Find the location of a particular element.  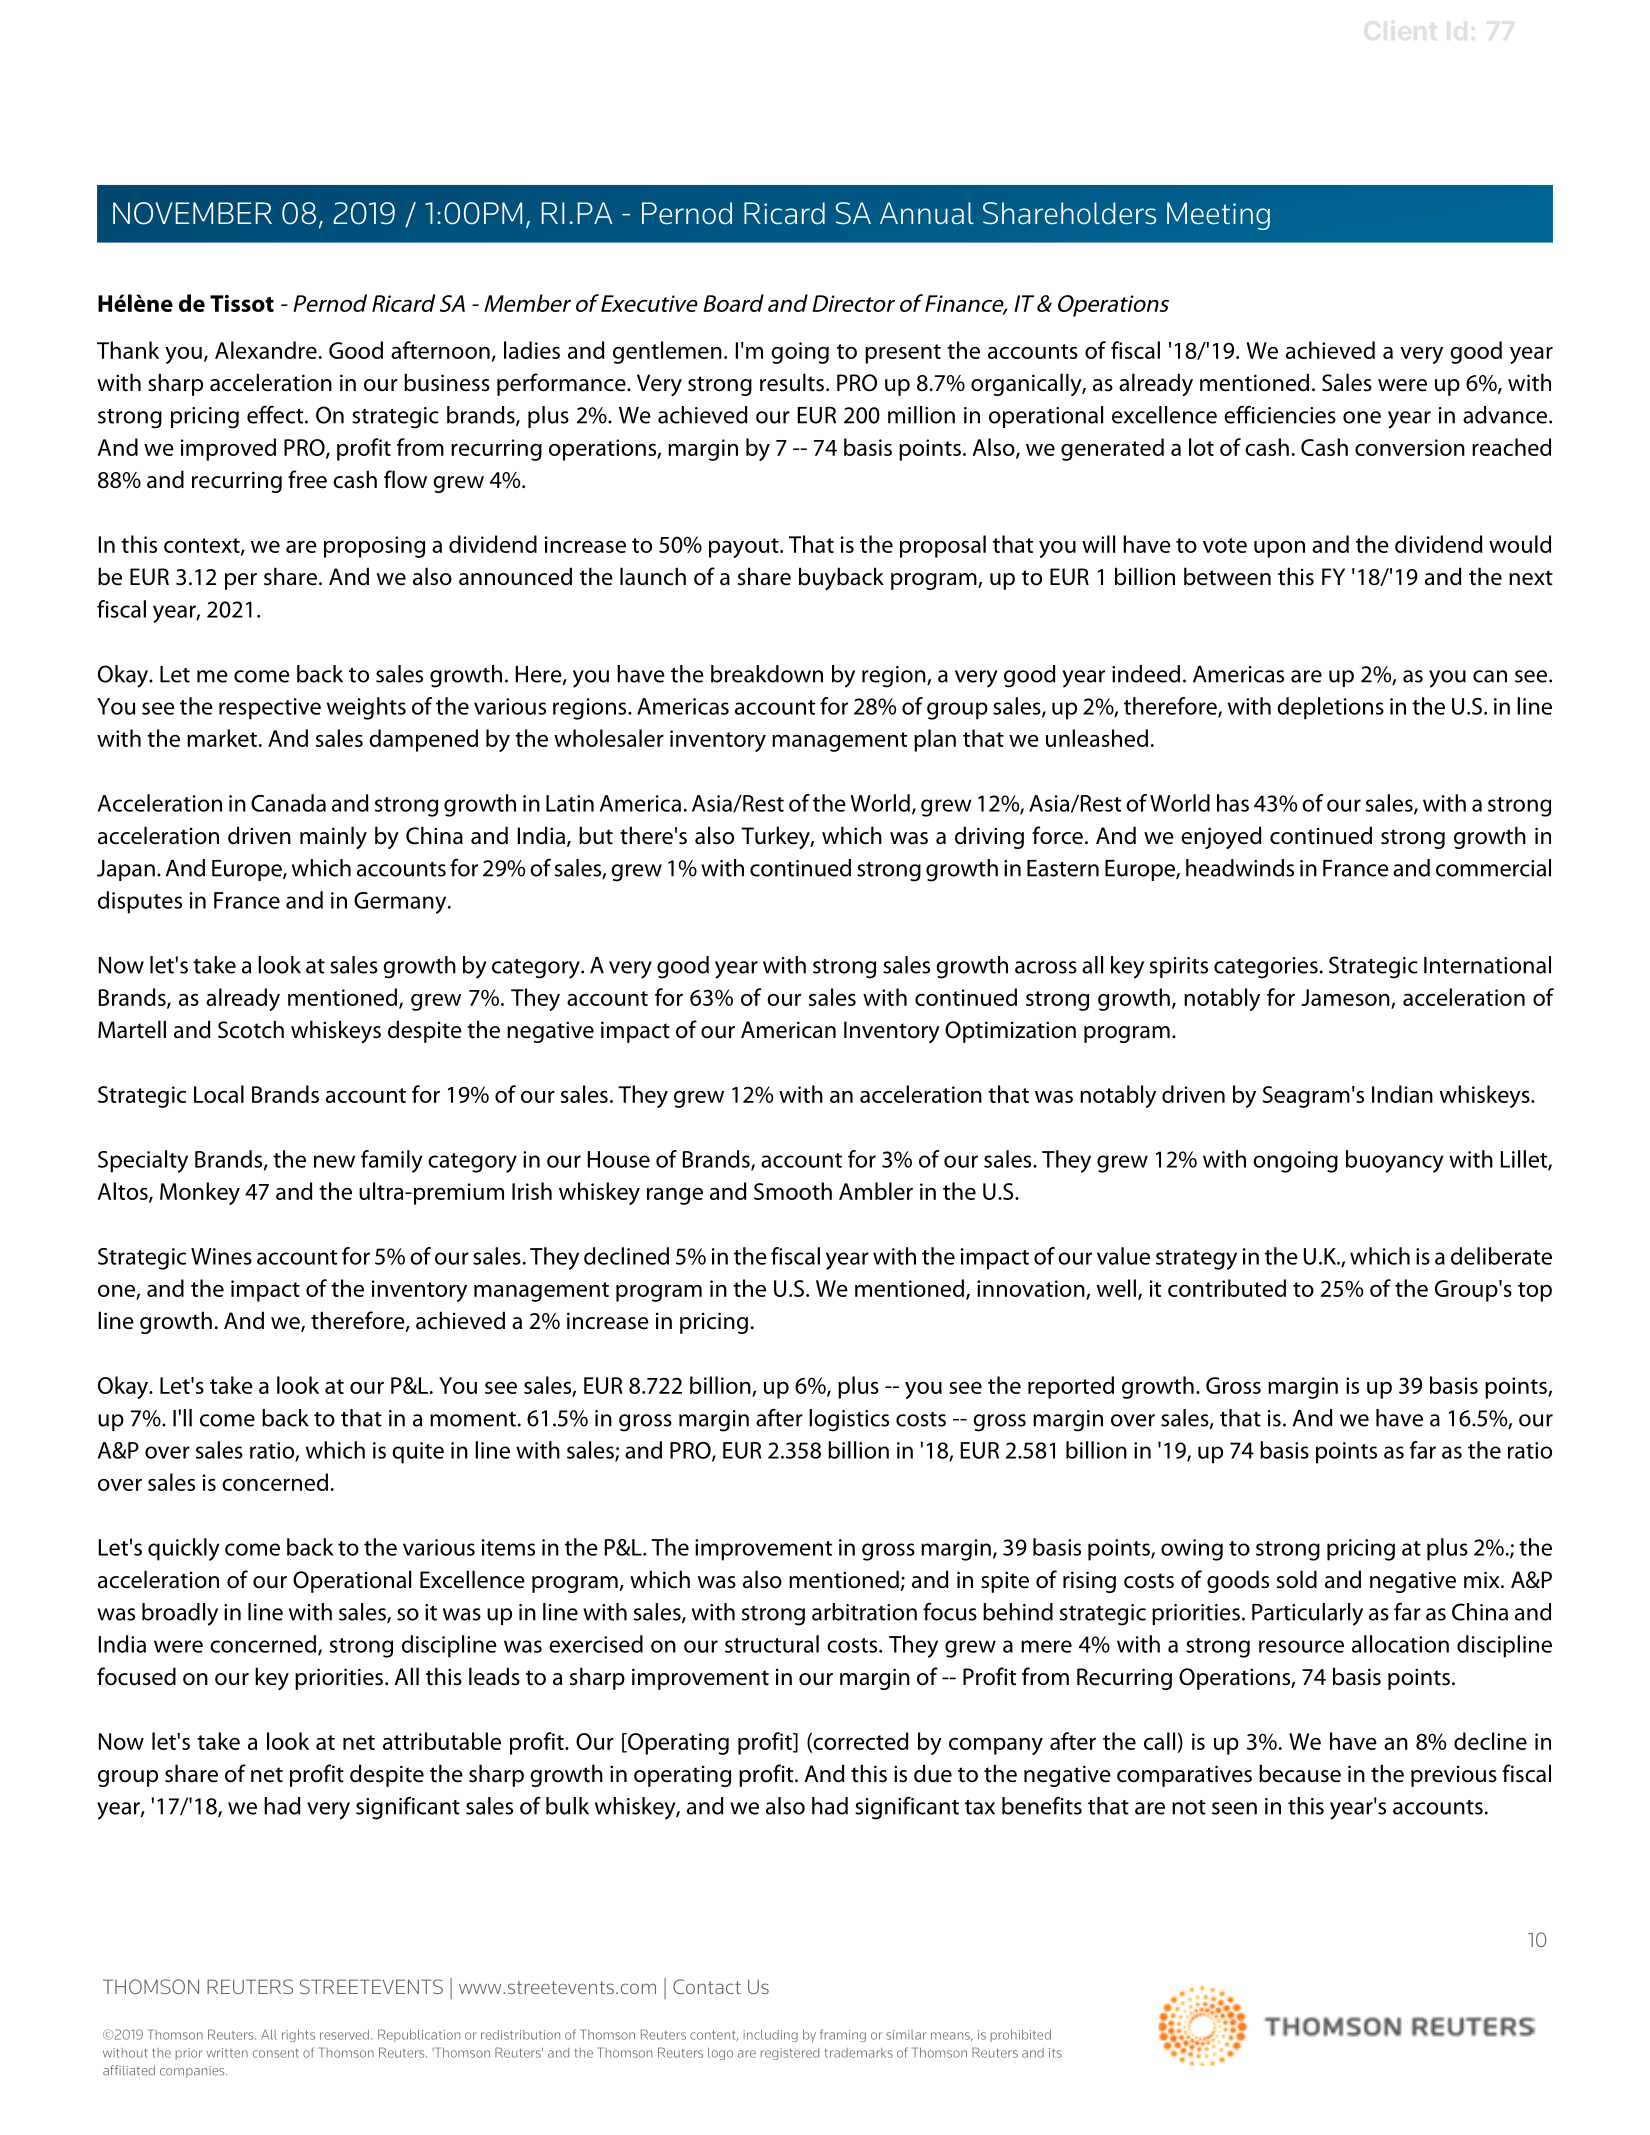

new is located at coordinates (334, 1161).
